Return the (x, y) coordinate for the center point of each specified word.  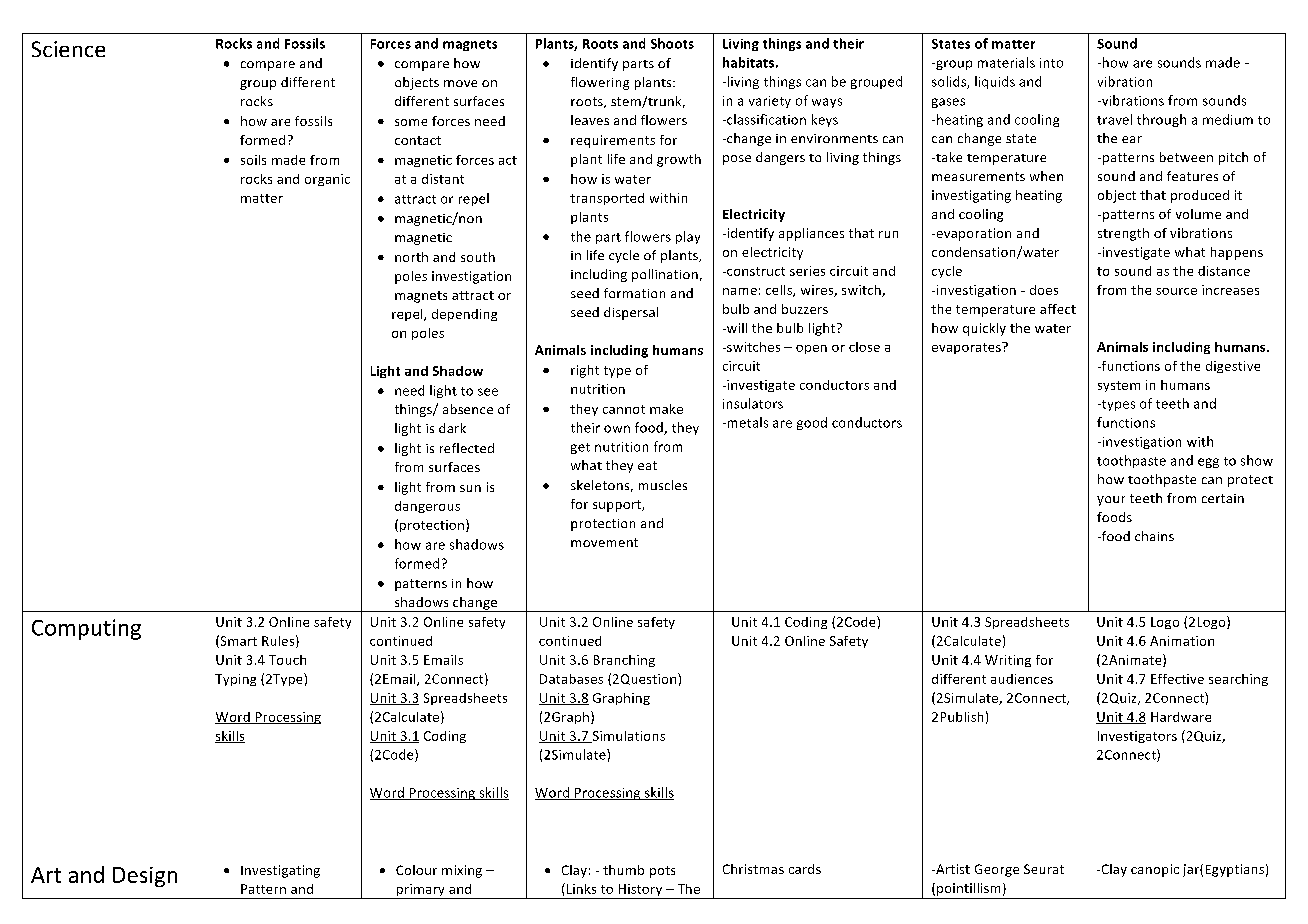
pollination (665, 275)
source (1176, 291)
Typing (235, 680)
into (1051, 63)
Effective (1177, 679)
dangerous (427, 507)
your (1111, 501)
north (411, 257)
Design (145, 877)
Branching (624, 661)
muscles (663, 485)
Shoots (672, 43)
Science (68, 49)
